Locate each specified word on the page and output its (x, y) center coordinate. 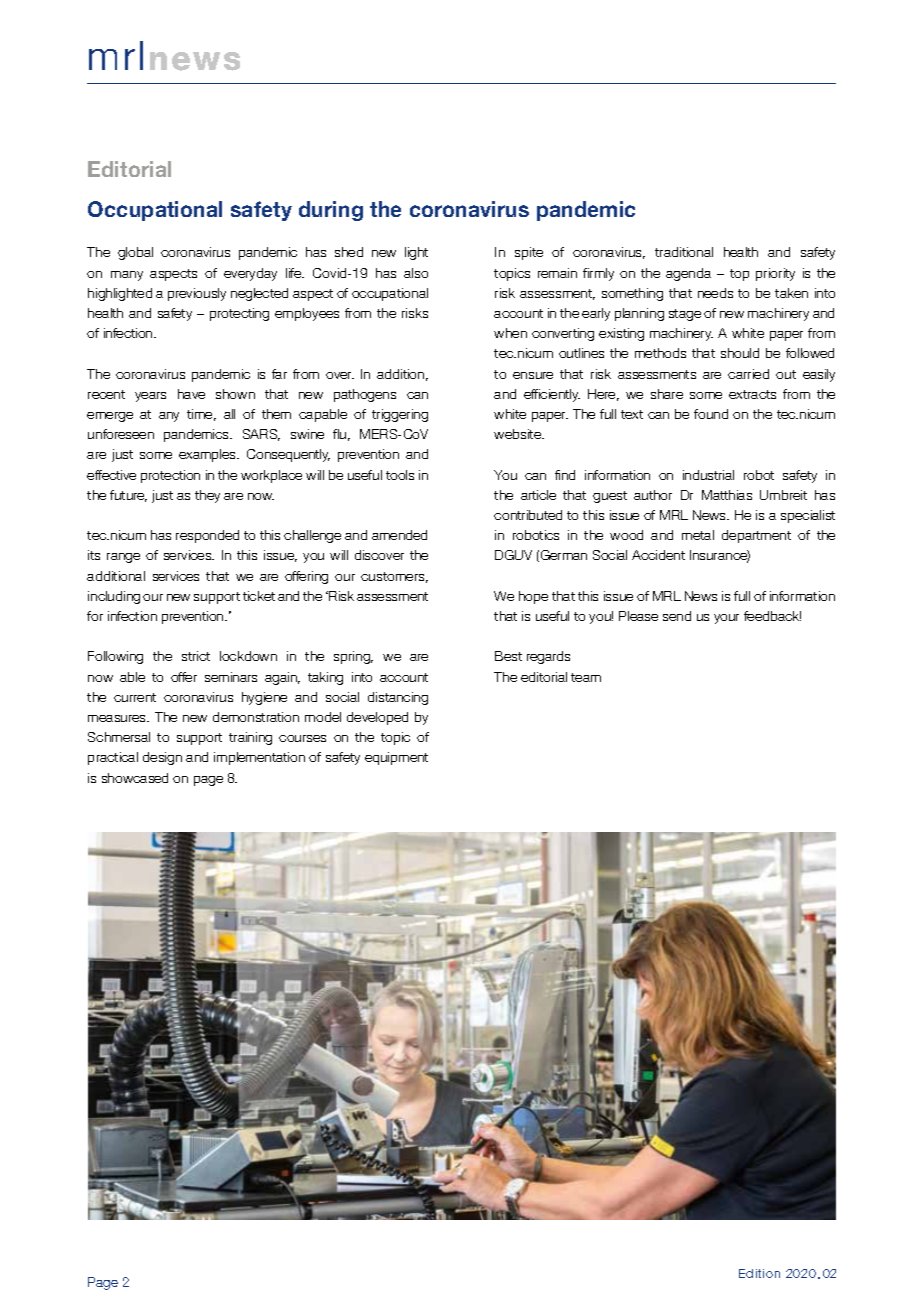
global (135, 253)
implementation (259, 758)
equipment (396, 758)
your (726, 619)
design (162, 758)
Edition (759, 1273)
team (586, 677)
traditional (684, 252)
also (416, 273)
